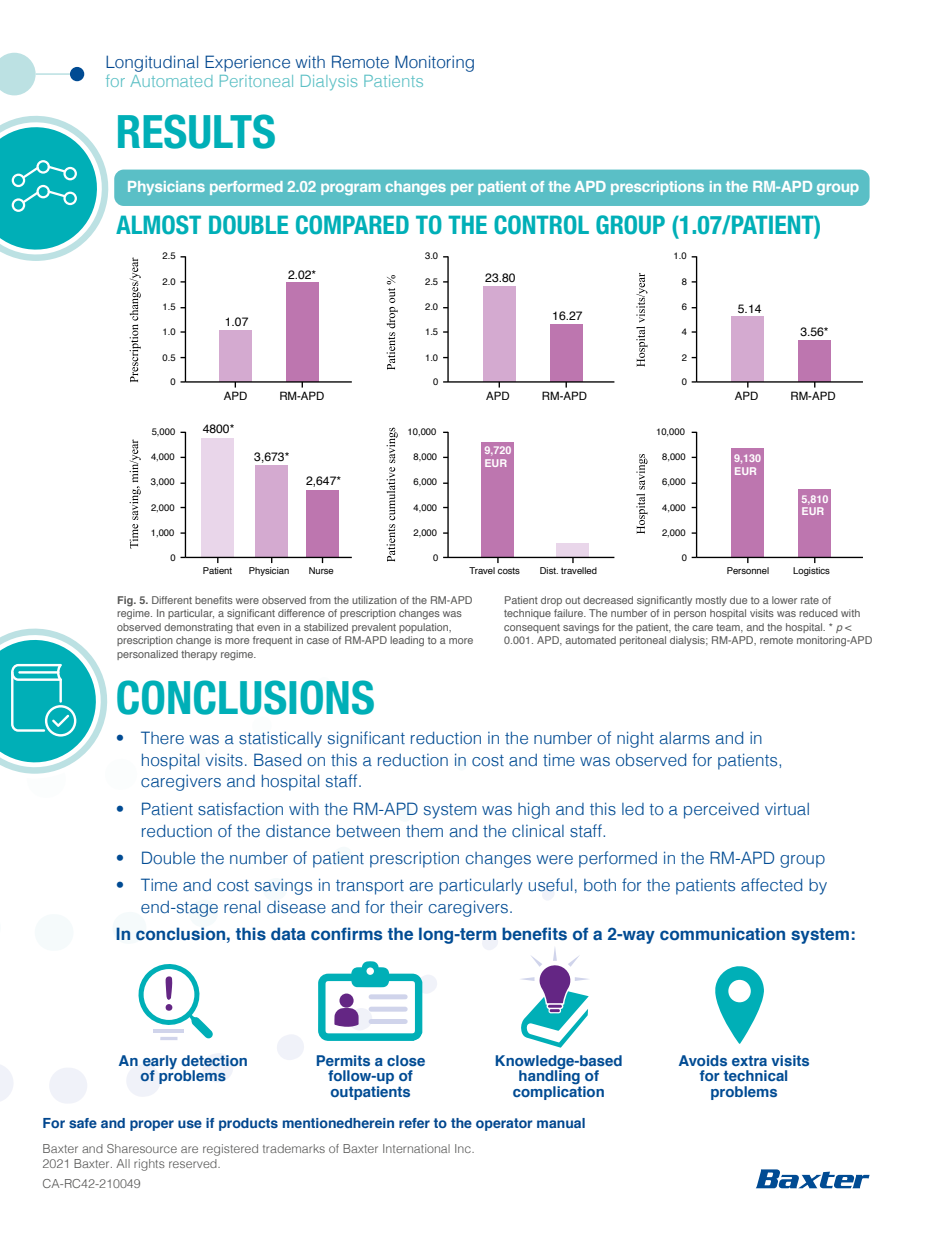  Describe the element at coordinates (172, 600) in the screenshot. I see `Different` at that location.
